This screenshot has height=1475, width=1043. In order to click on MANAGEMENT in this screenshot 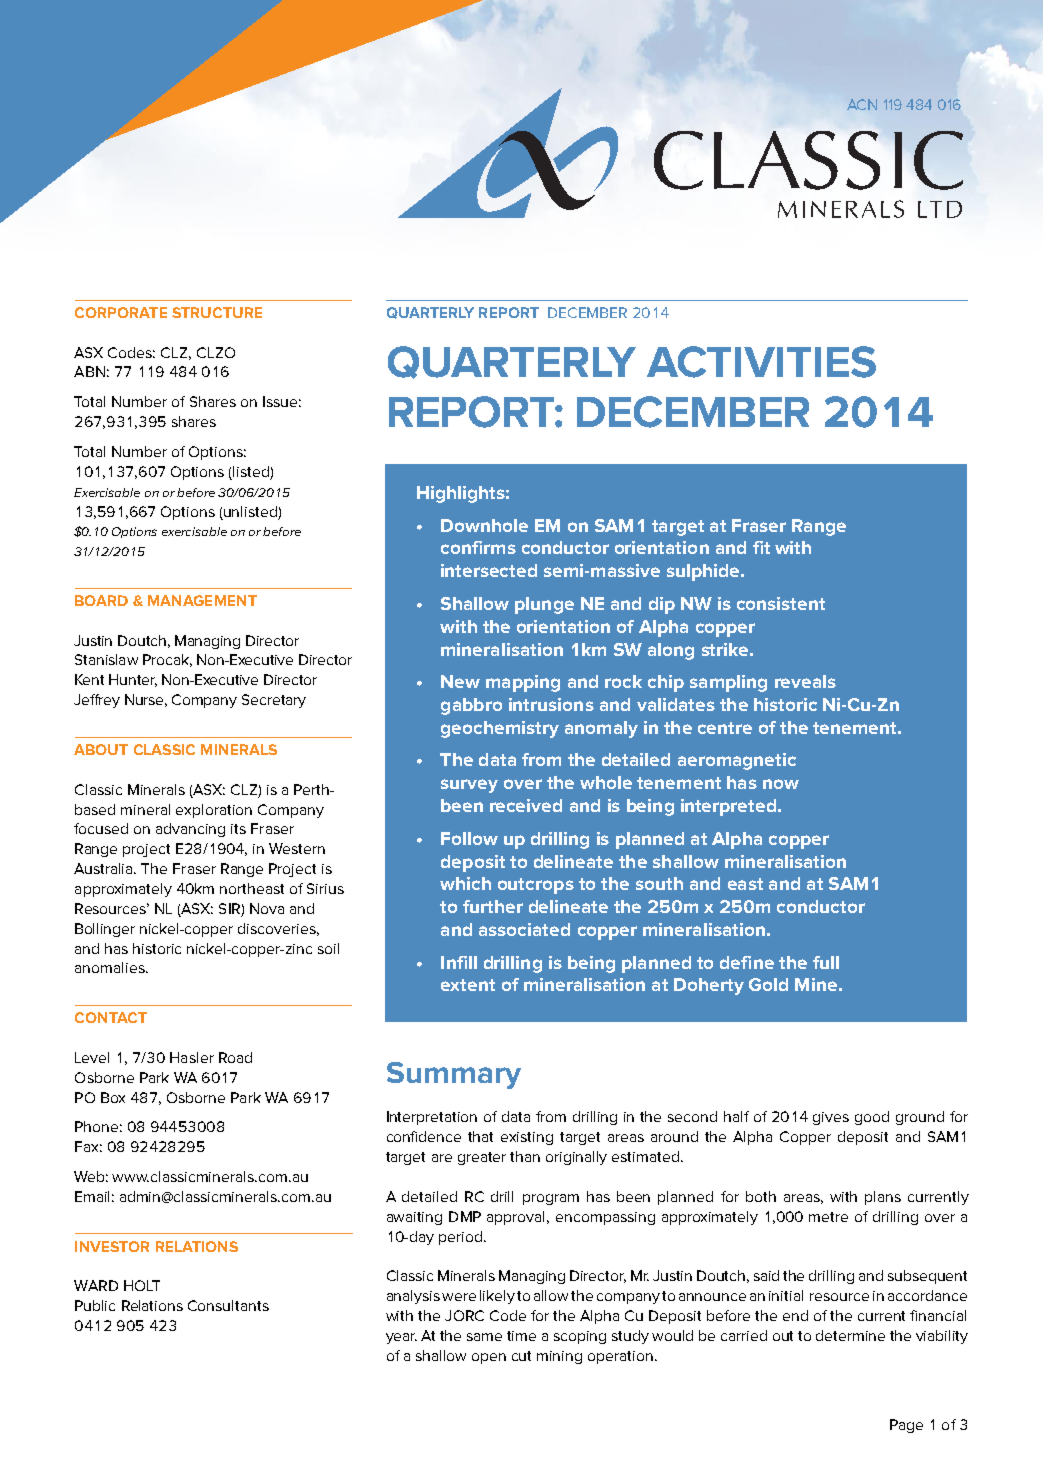, I will do `click(202, 600)`.
